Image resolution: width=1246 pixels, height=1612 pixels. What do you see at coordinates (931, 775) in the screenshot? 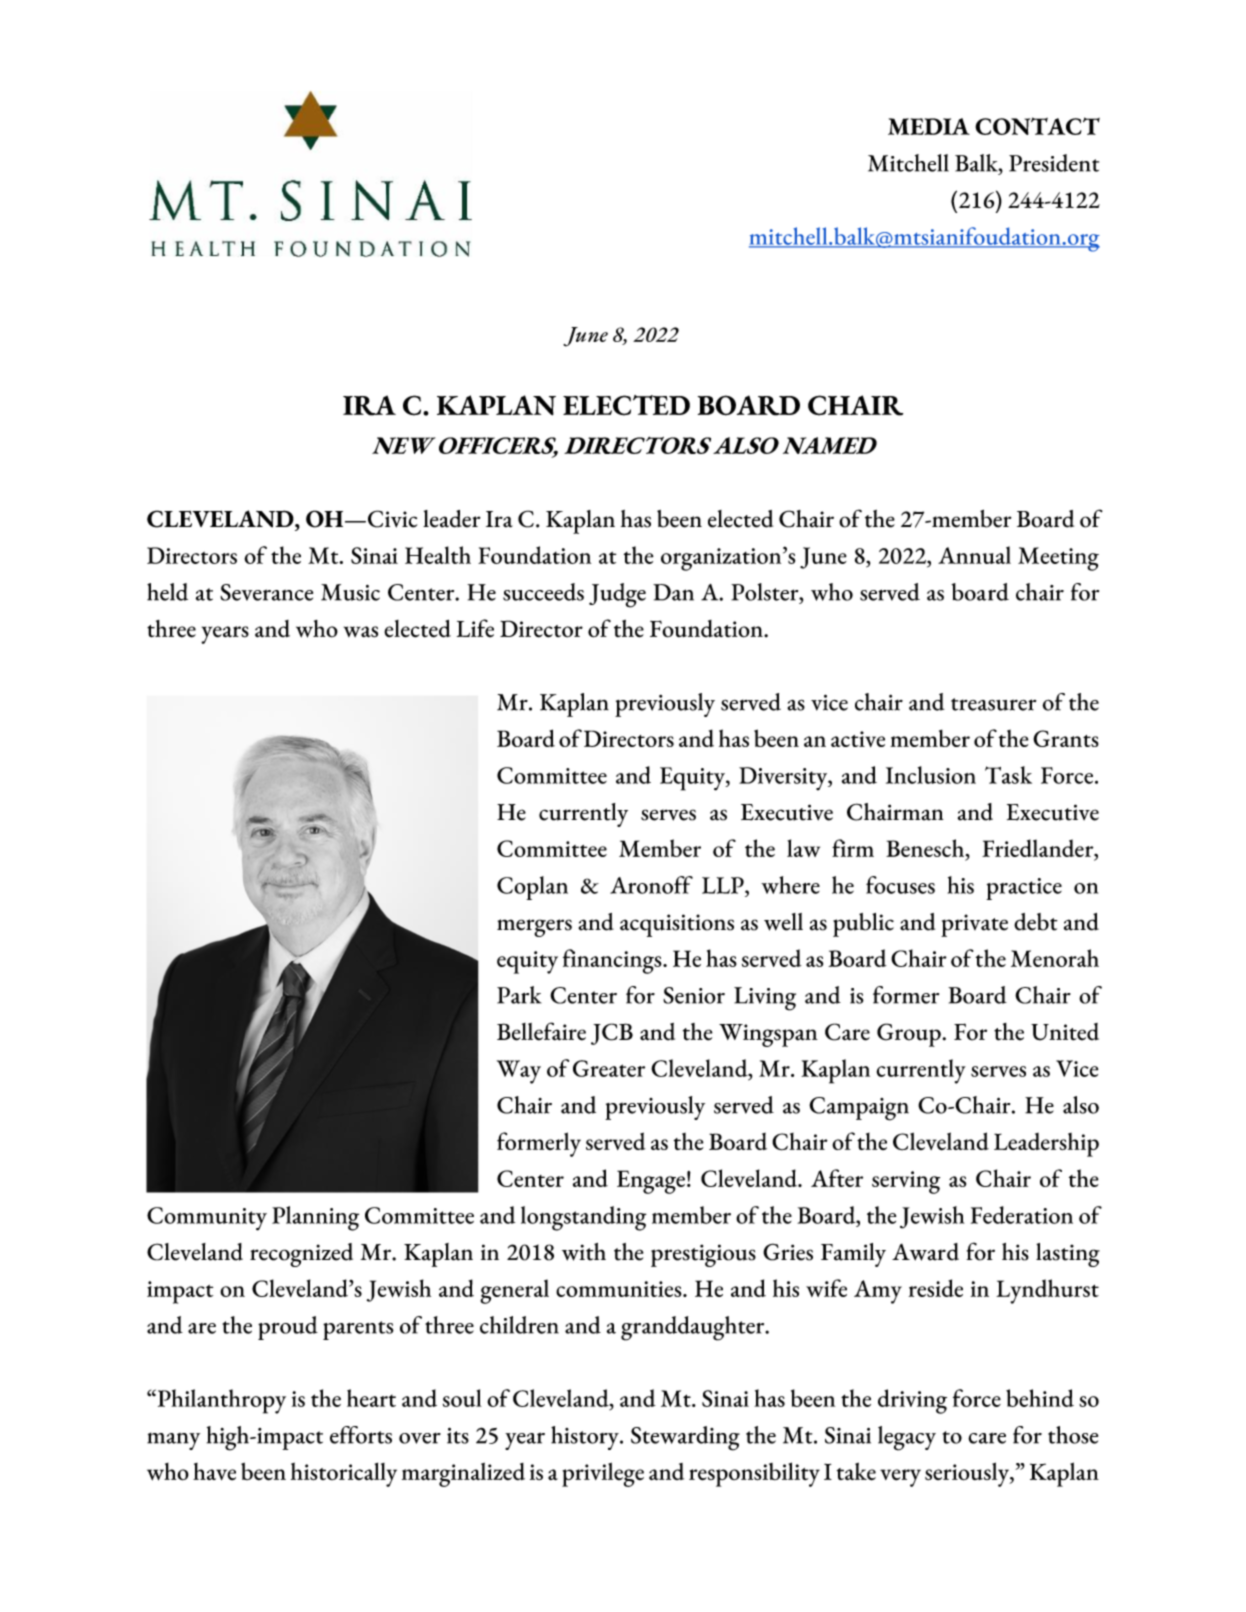
I see `Inclusion` at bounding box center [931, 775].
